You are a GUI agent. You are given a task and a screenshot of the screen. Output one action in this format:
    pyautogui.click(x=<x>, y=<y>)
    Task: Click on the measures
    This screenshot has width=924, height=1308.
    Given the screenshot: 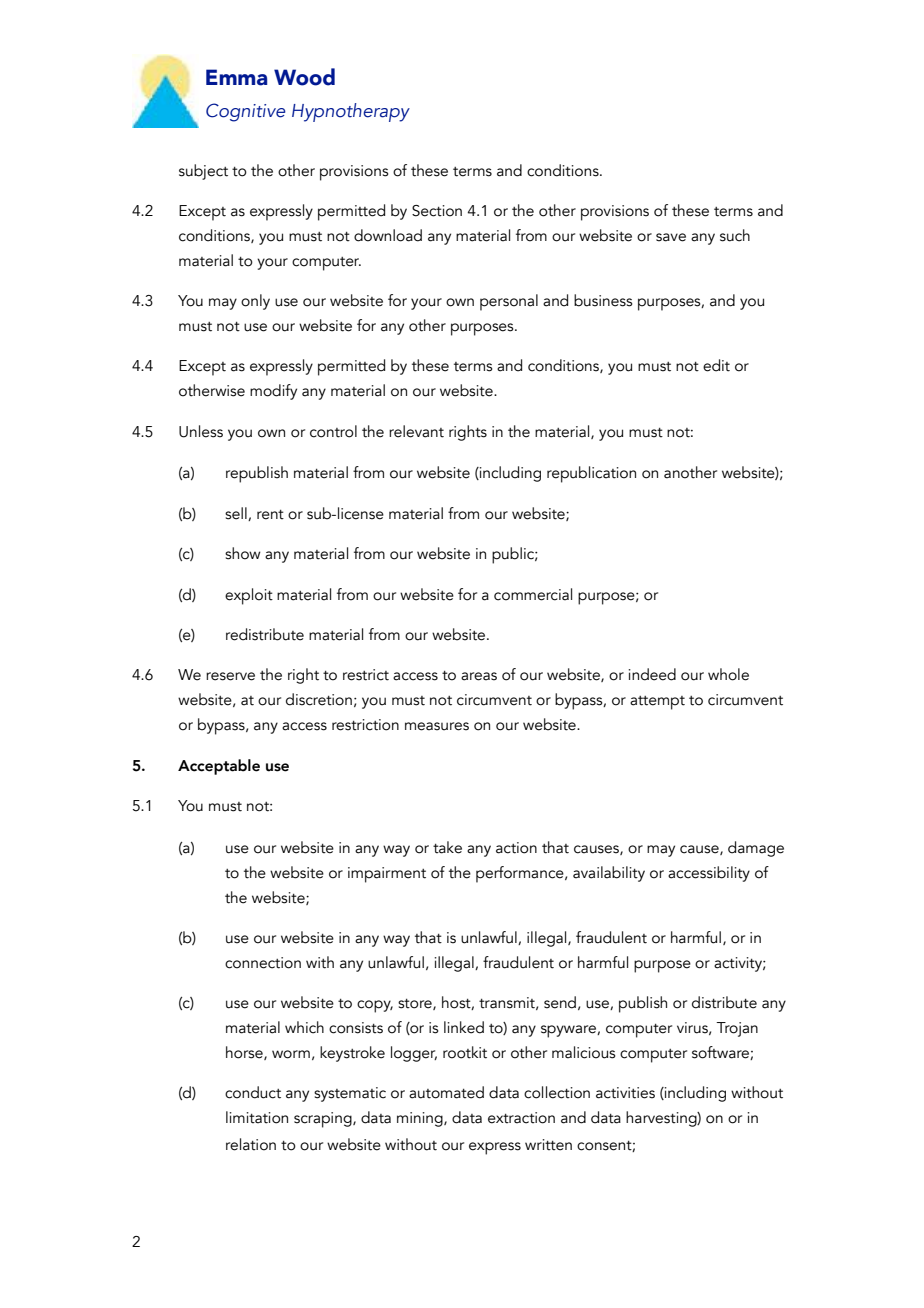 What is the action you would take?
    pyautogui.click(x=437, y=726)
